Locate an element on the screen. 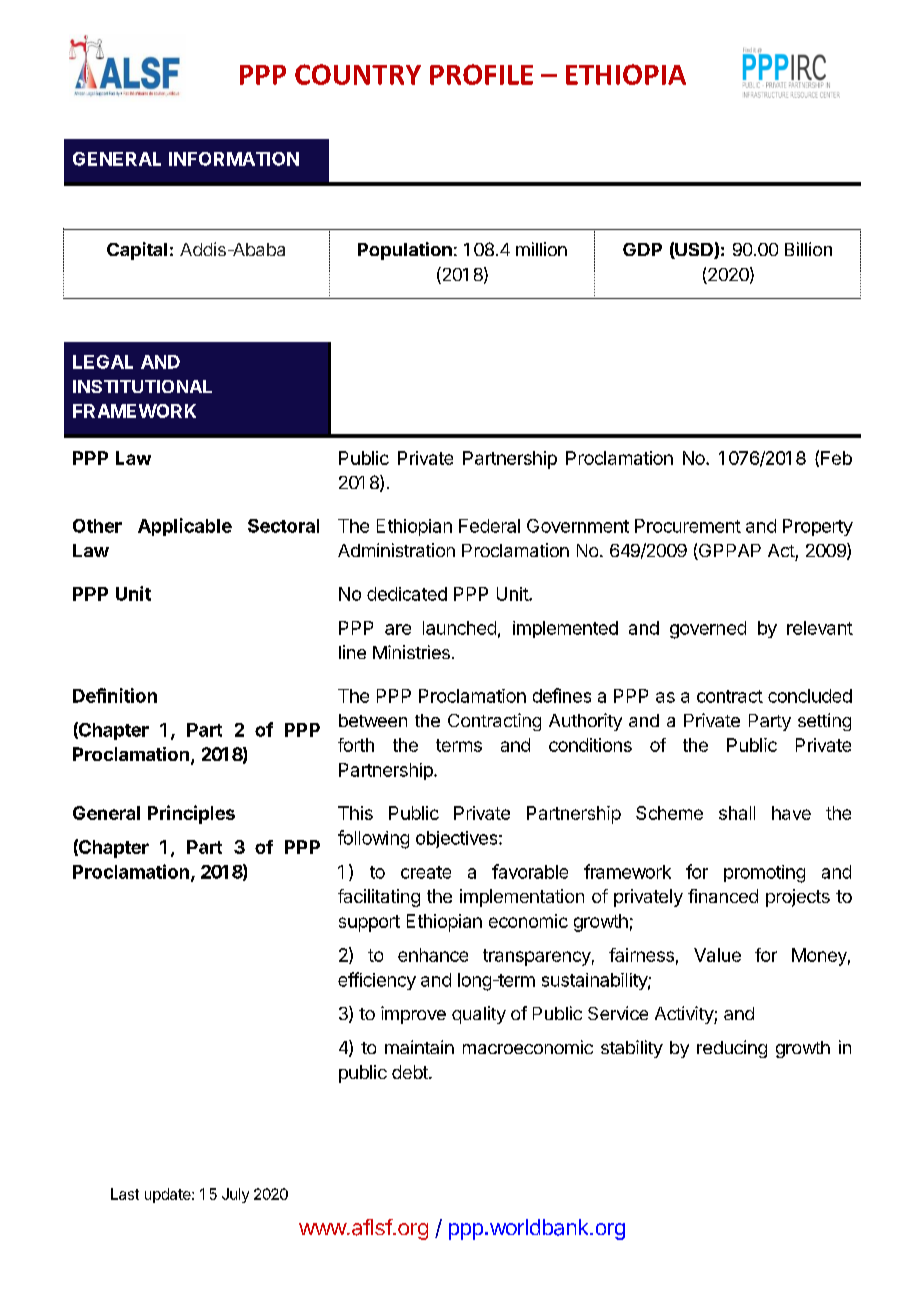  objectives is located at coordinates (458, 839).
